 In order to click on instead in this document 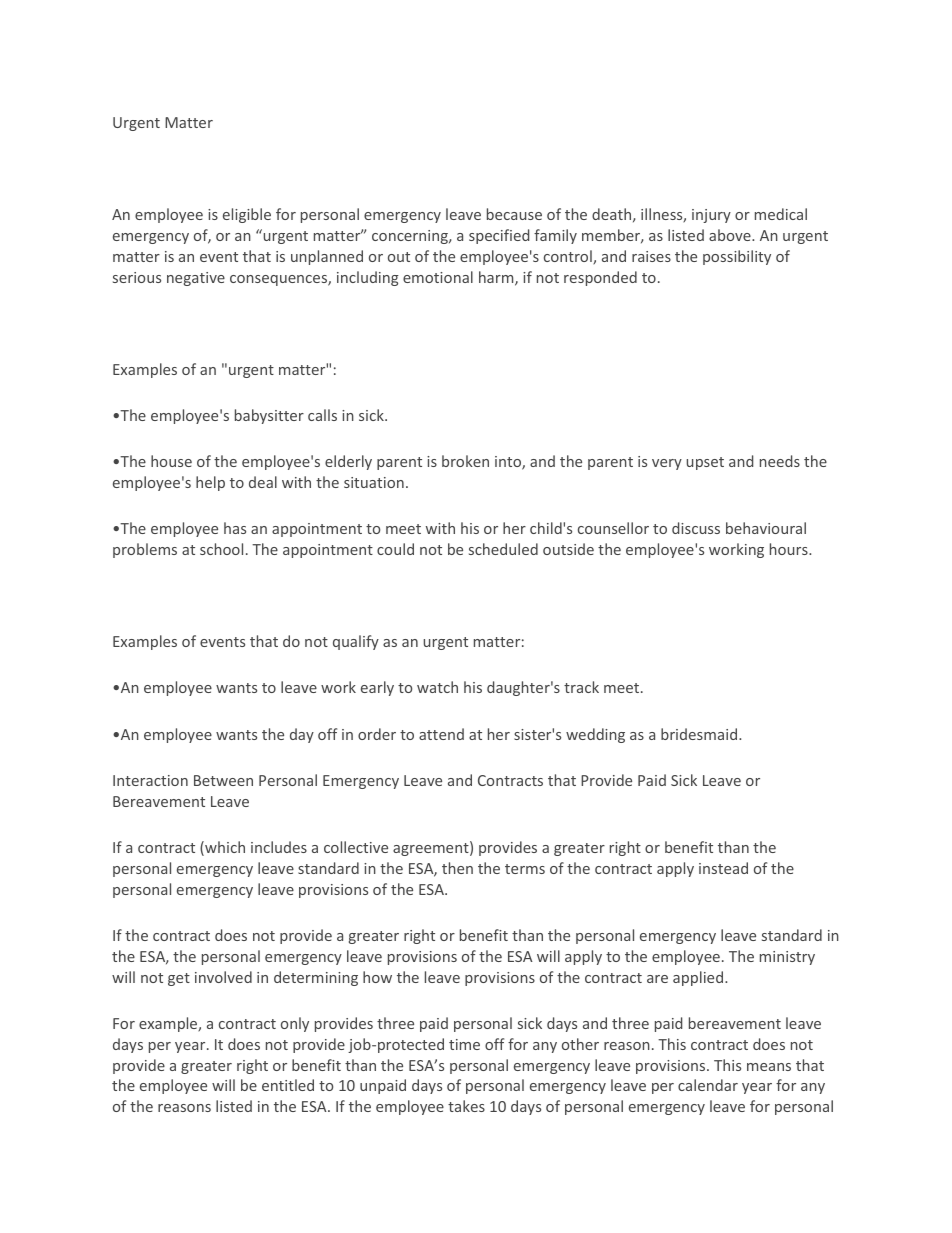, I will do `click(723, 868)`.
